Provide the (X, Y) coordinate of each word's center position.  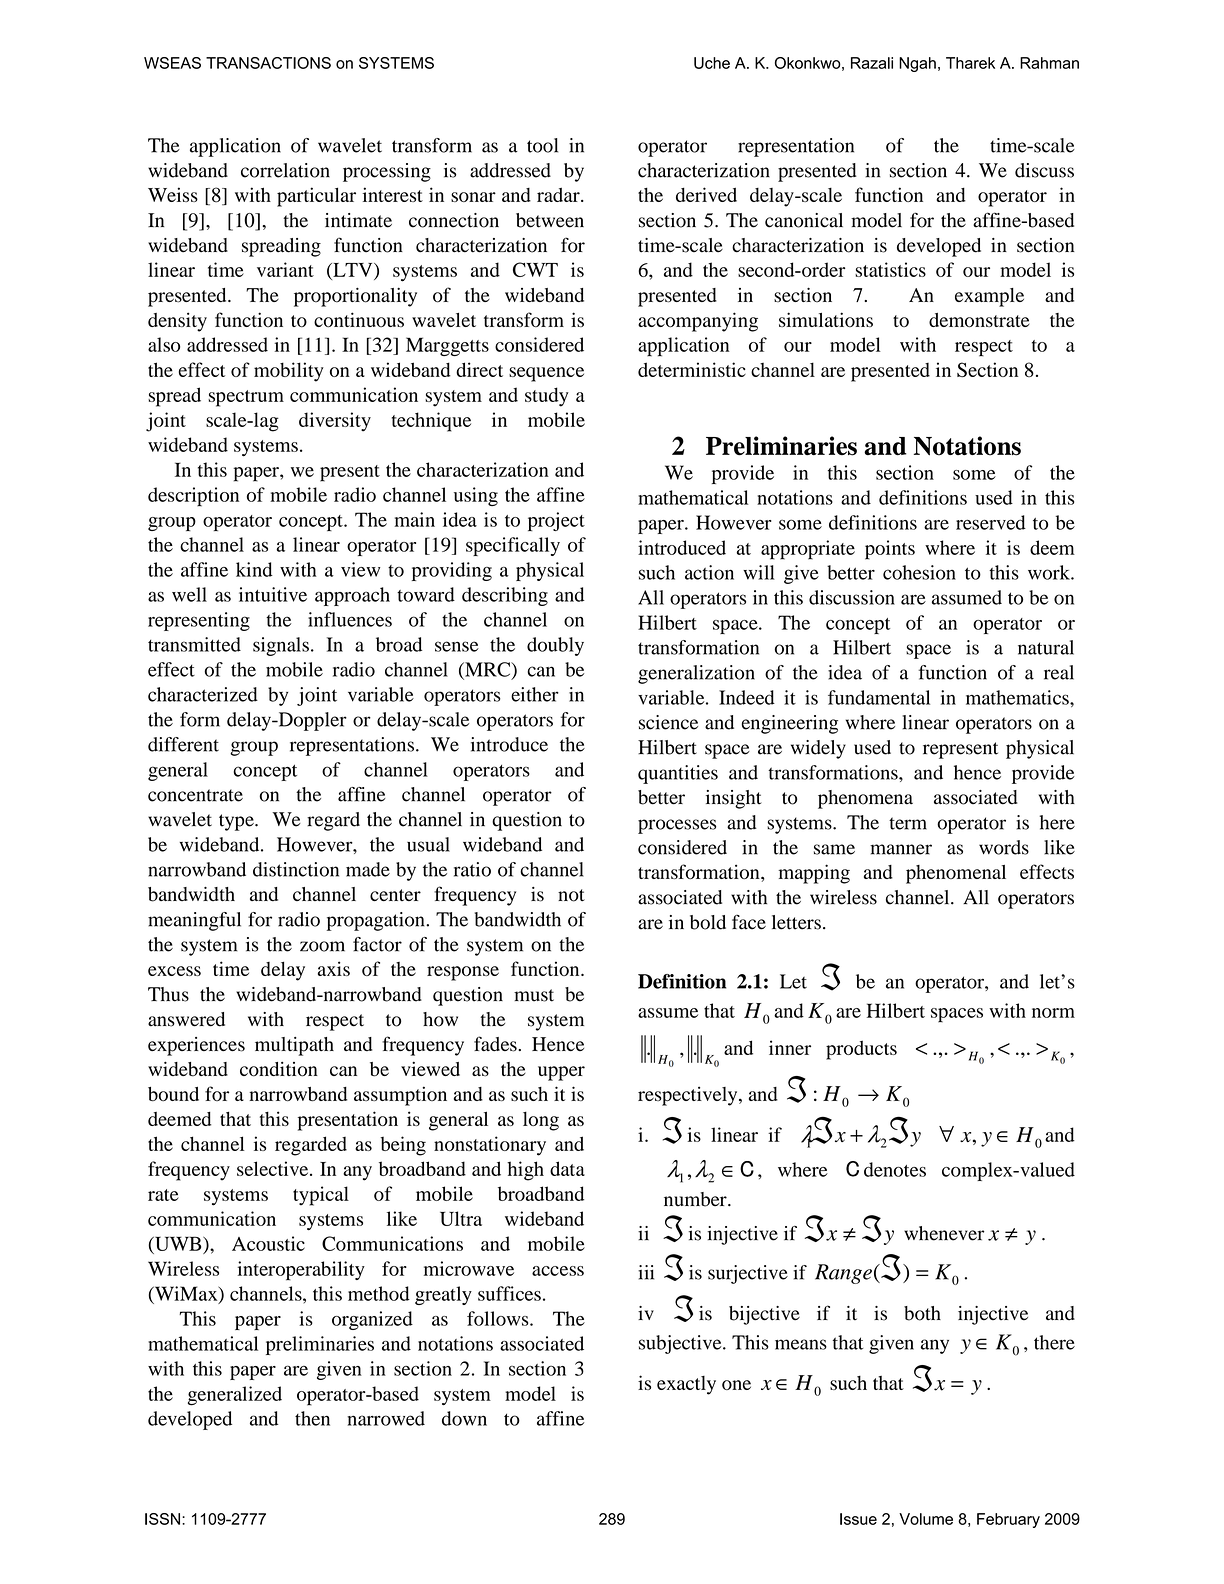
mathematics (1018, 697)
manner (901, 849)
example (989, 297)
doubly (555, 646)
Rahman (1049, 63)
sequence (546, 374)
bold (708, 922)
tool (542, 145)
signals (281, 646)
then (312, 1418)
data (567, 1168)
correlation (285, 170)
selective (274, 1168)
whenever (944, 1233)
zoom (322, 946)
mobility (289, 372)
